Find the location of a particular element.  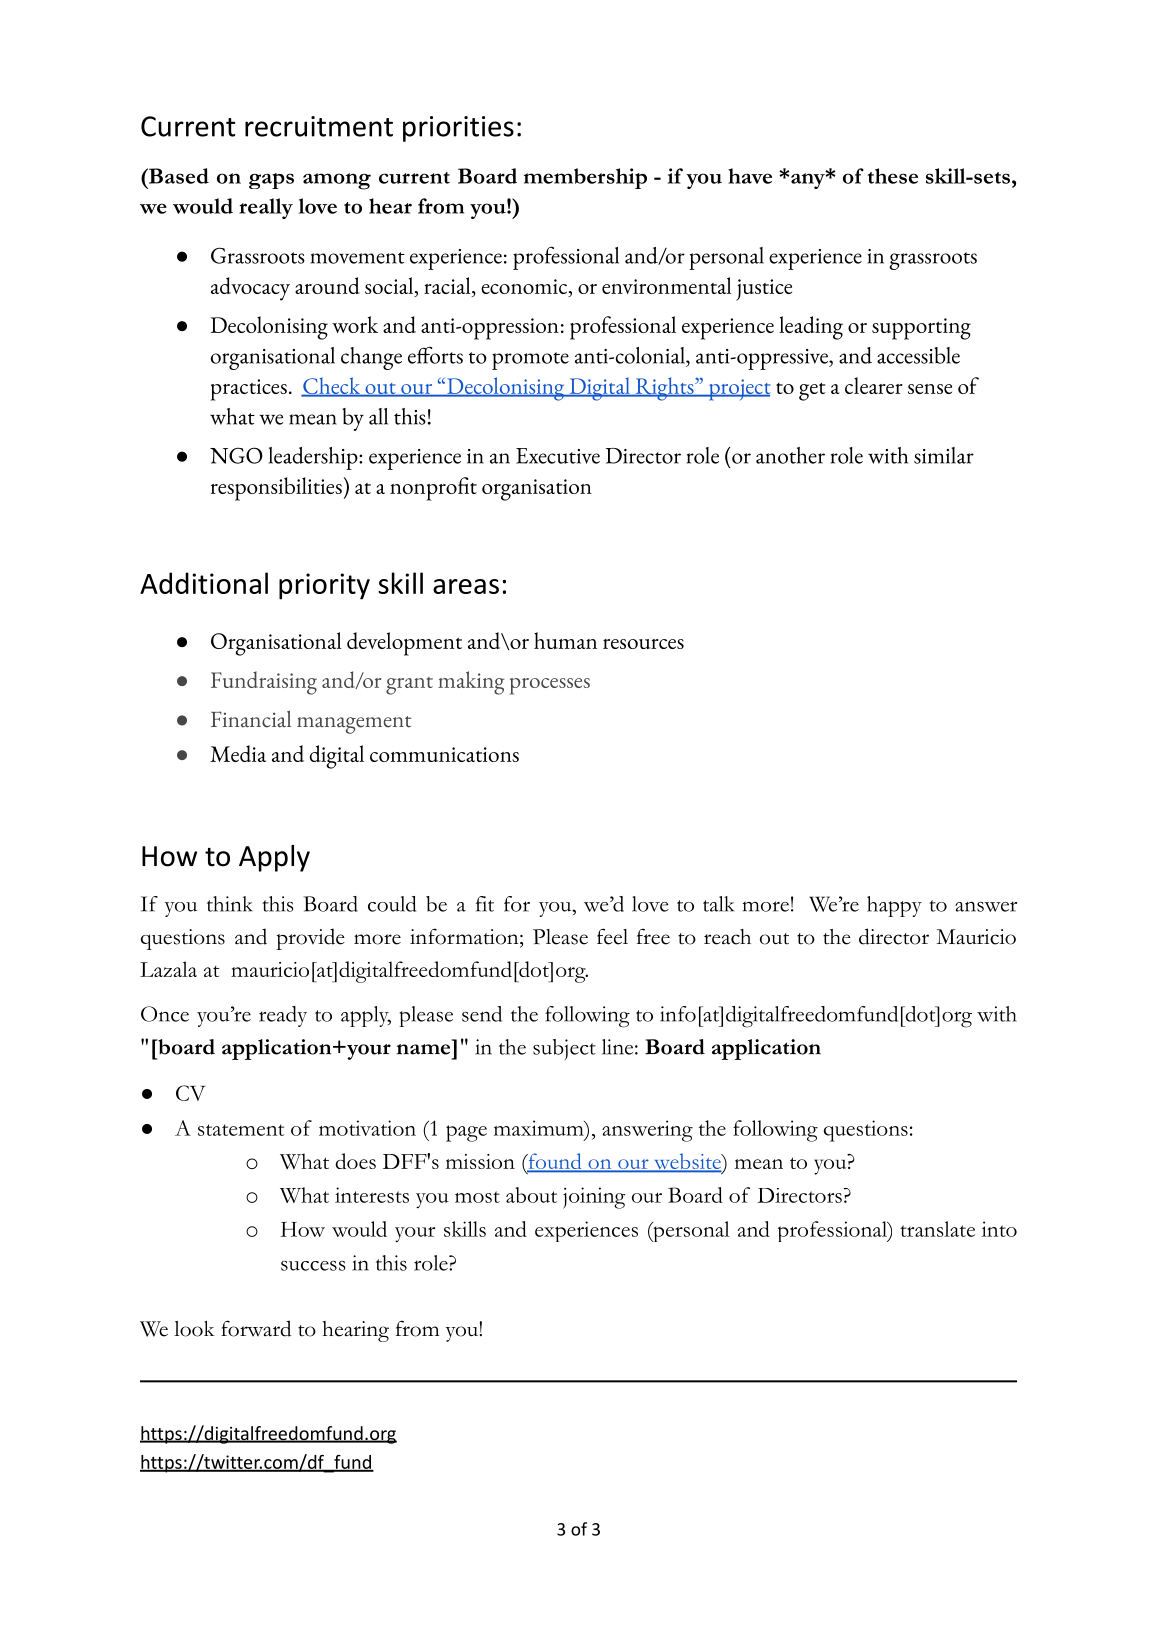

membership is located at coordinates (585, 178).
